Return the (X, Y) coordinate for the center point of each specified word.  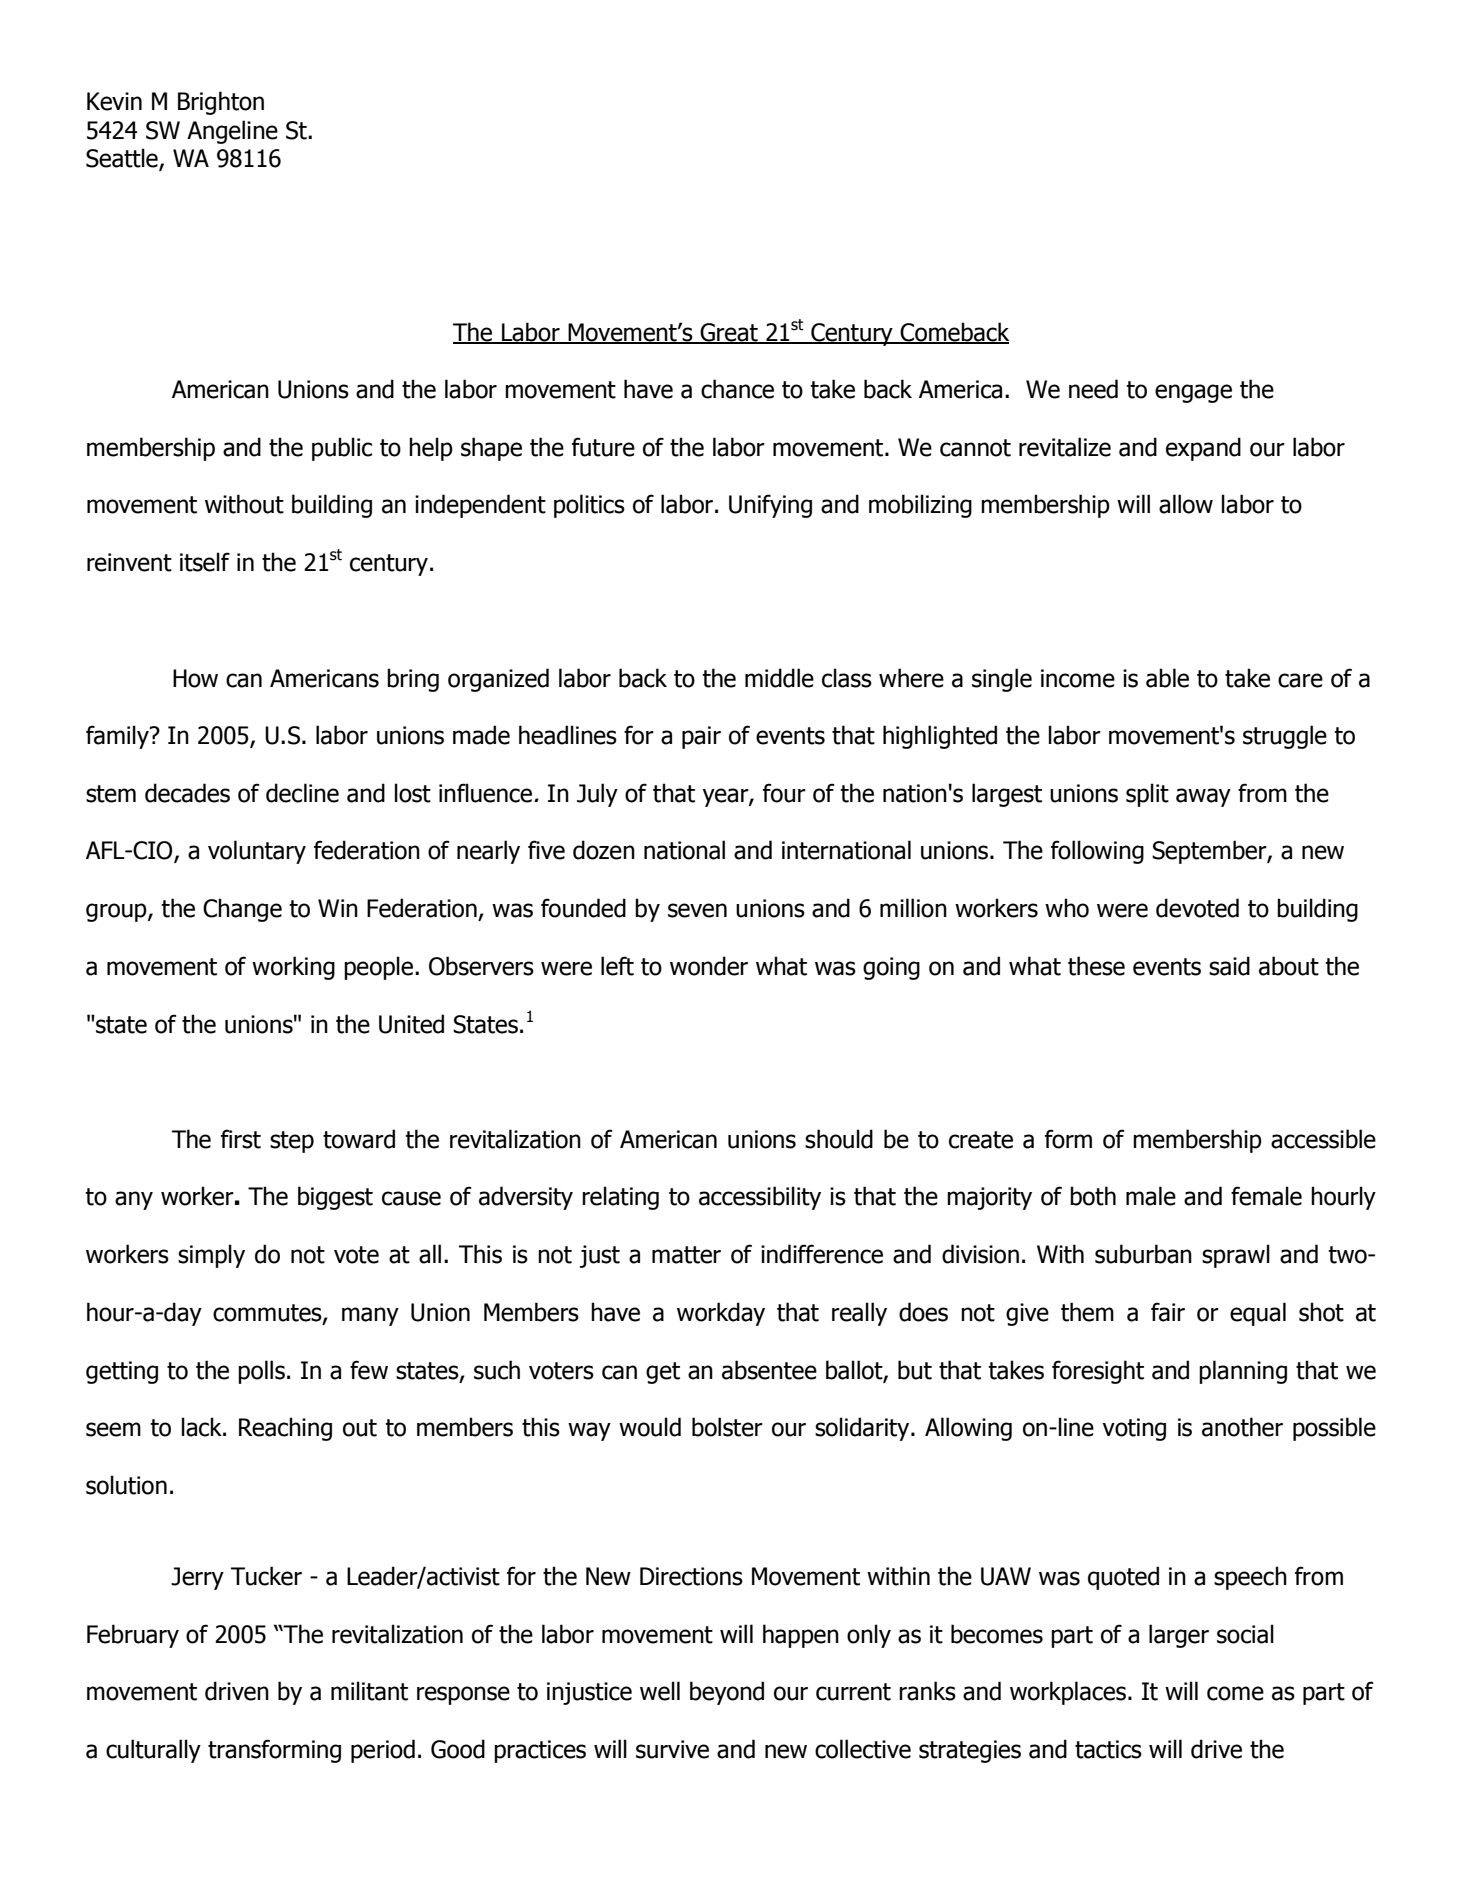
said (1229, 966)
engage (1193, 393)
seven (697, 910)
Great (729, 333)
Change (242, 910)
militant (369, 1691)
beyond (727, 1693)
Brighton (221, 103)
